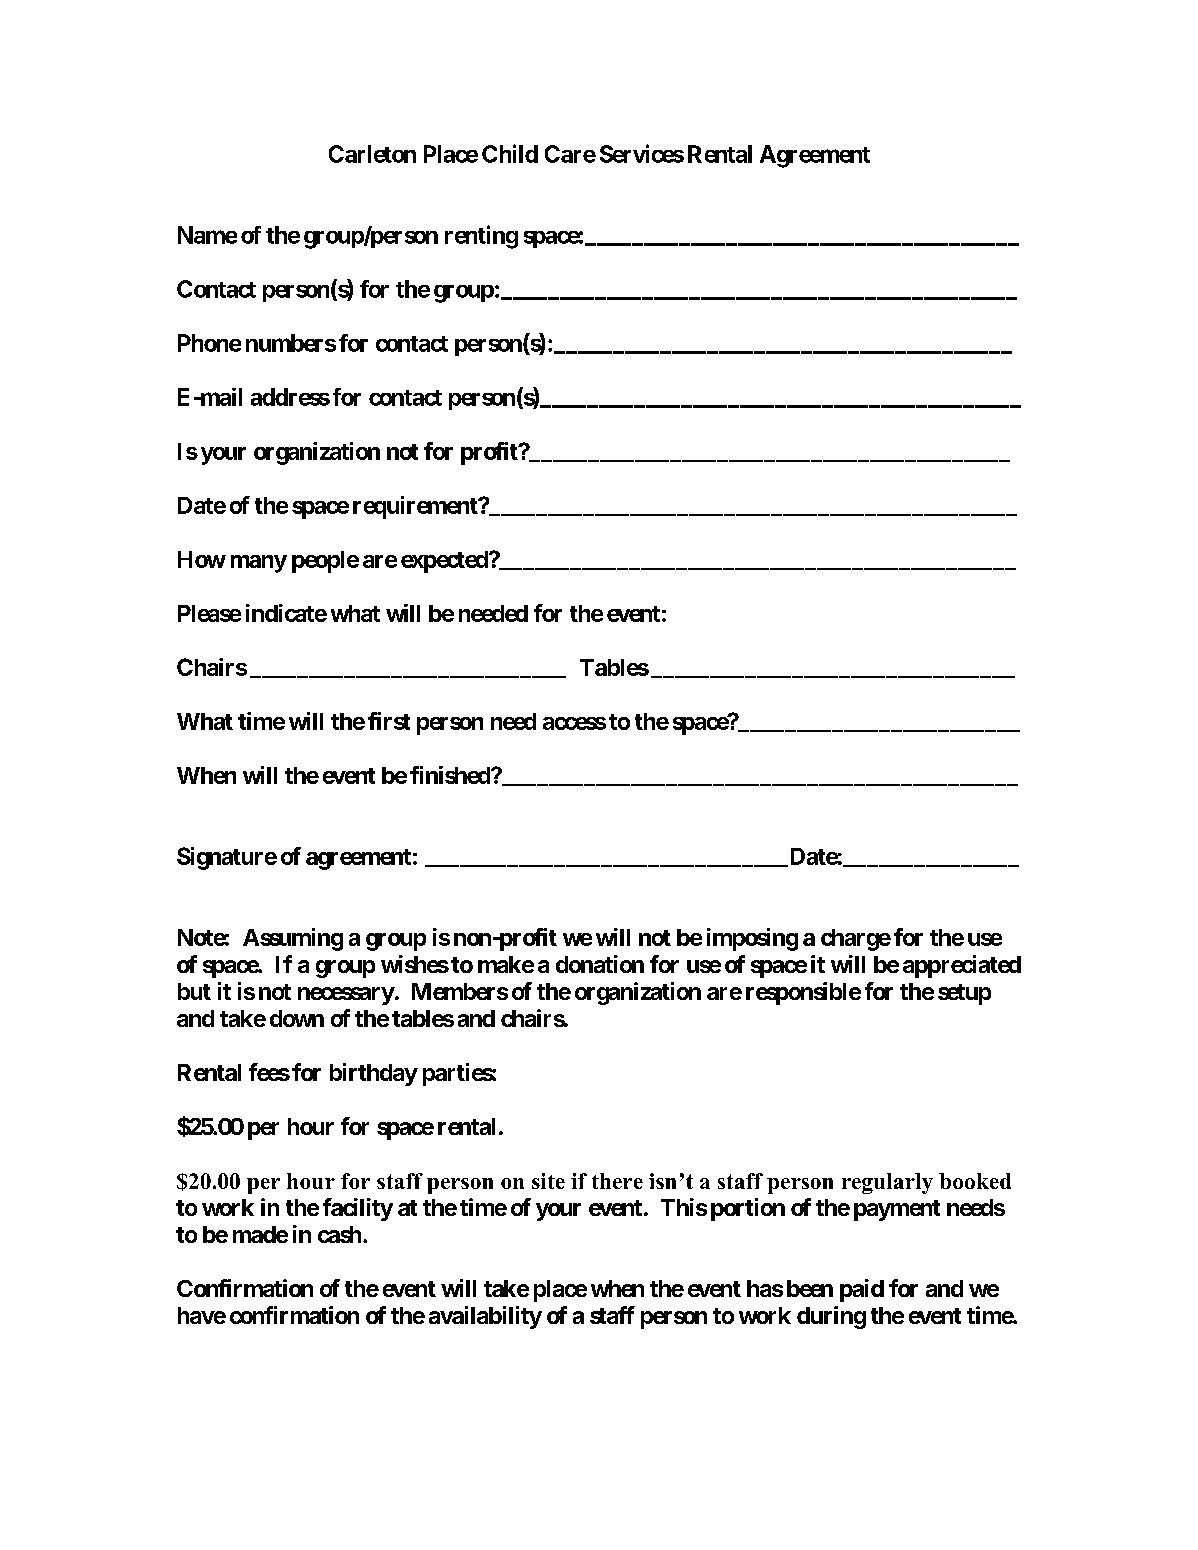  Describe the element at coordinates (962, 966) in the screenshot. I see `appreciated` at that location.
